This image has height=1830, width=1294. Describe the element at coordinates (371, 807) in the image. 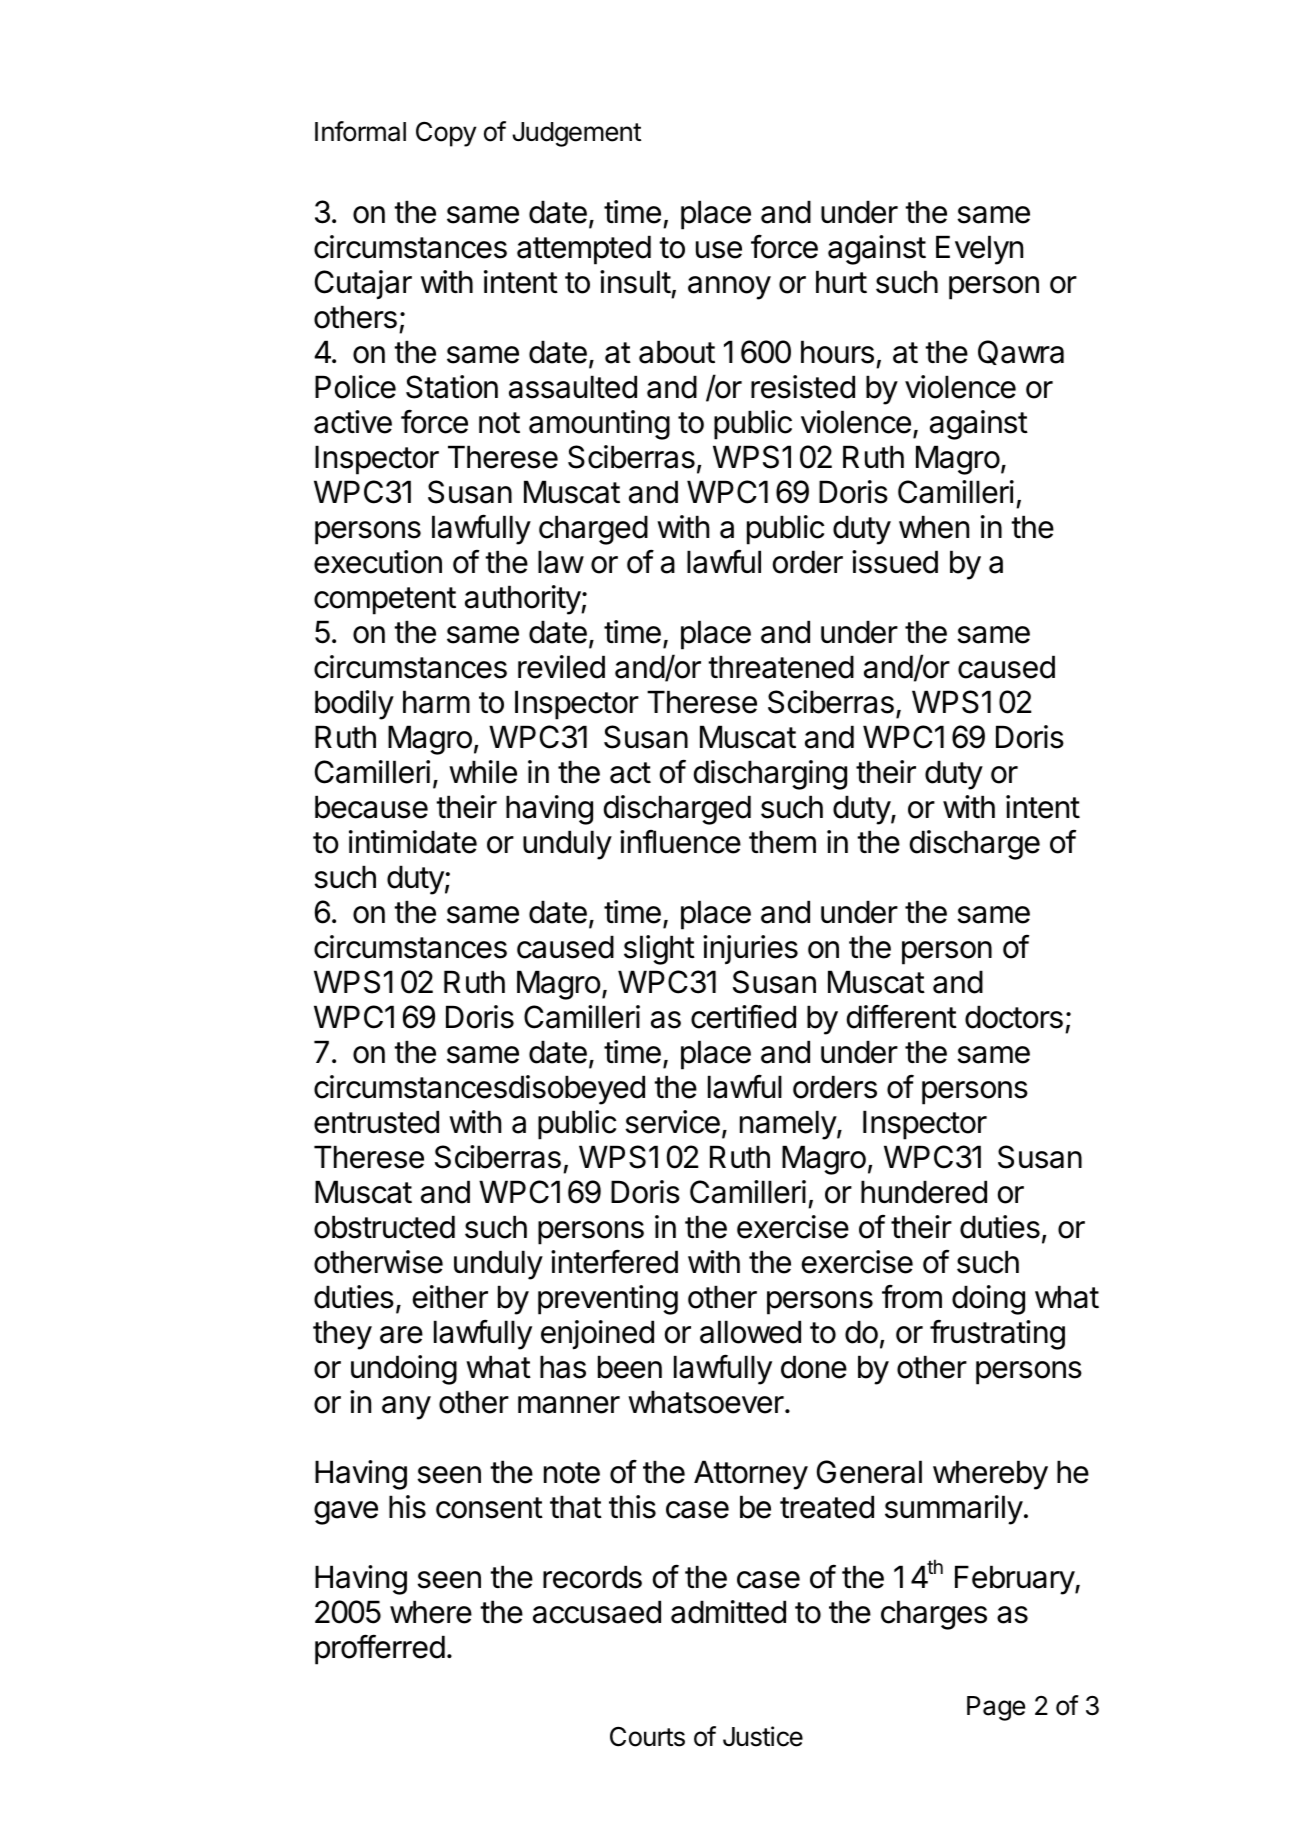

I see `because` at that location.
